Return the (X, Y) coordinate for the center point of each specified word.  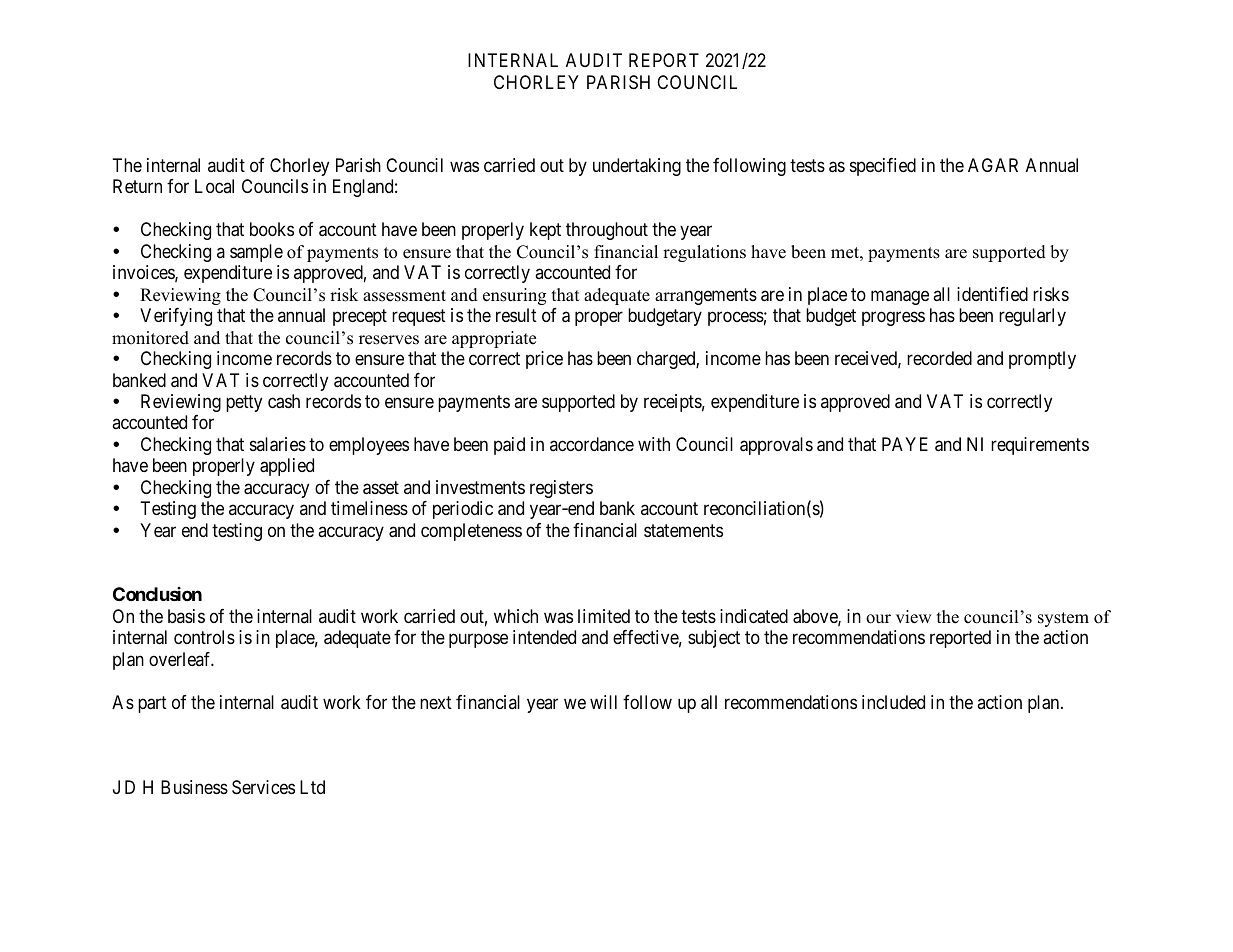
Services (263, 787)
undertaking (637, 167)
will (603, 702)
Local (214, 186)
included (893, 702)
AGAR (993, 165)
